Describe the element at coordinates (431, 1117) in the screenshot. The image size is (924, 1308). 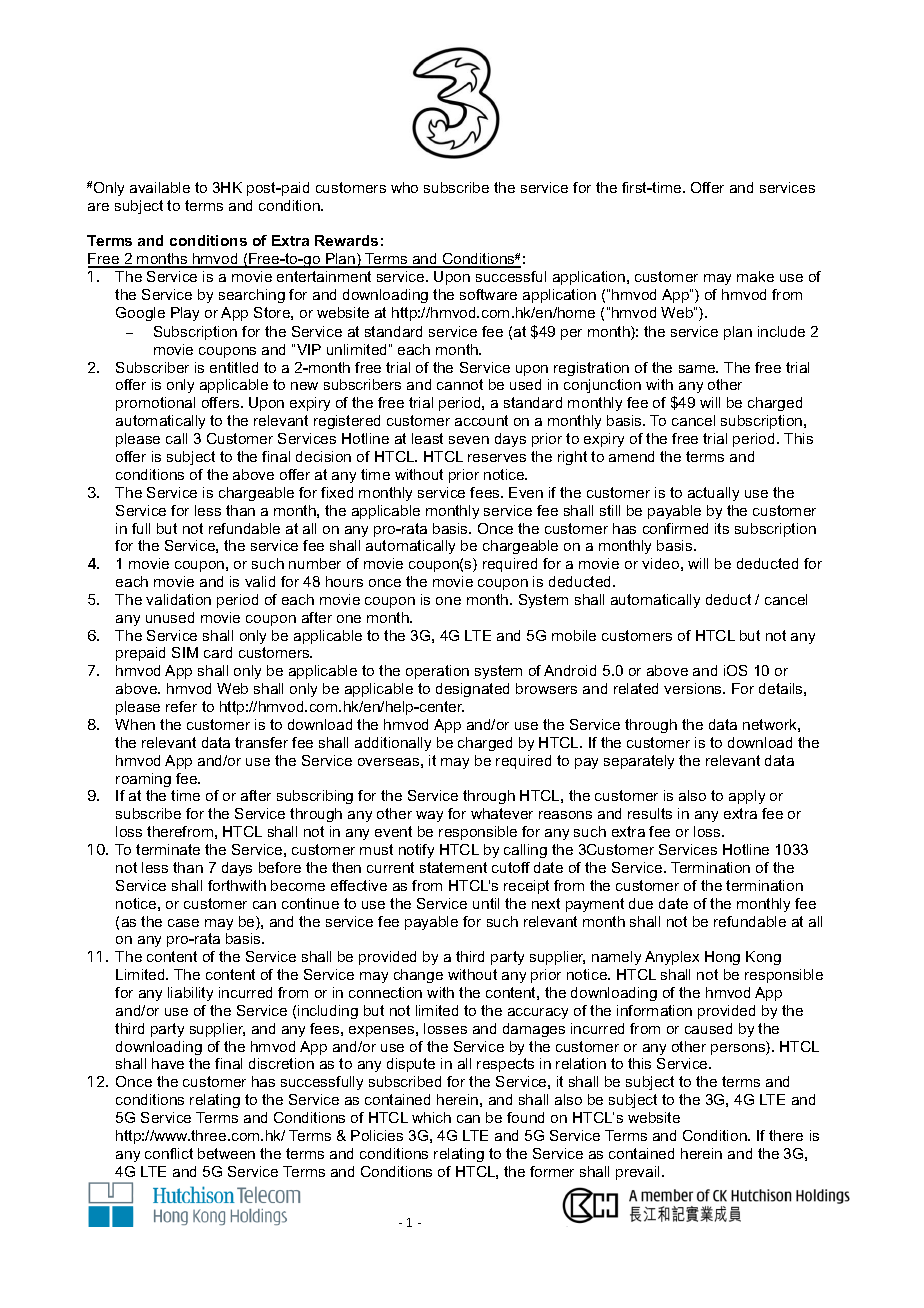
I see `which` at that location.
